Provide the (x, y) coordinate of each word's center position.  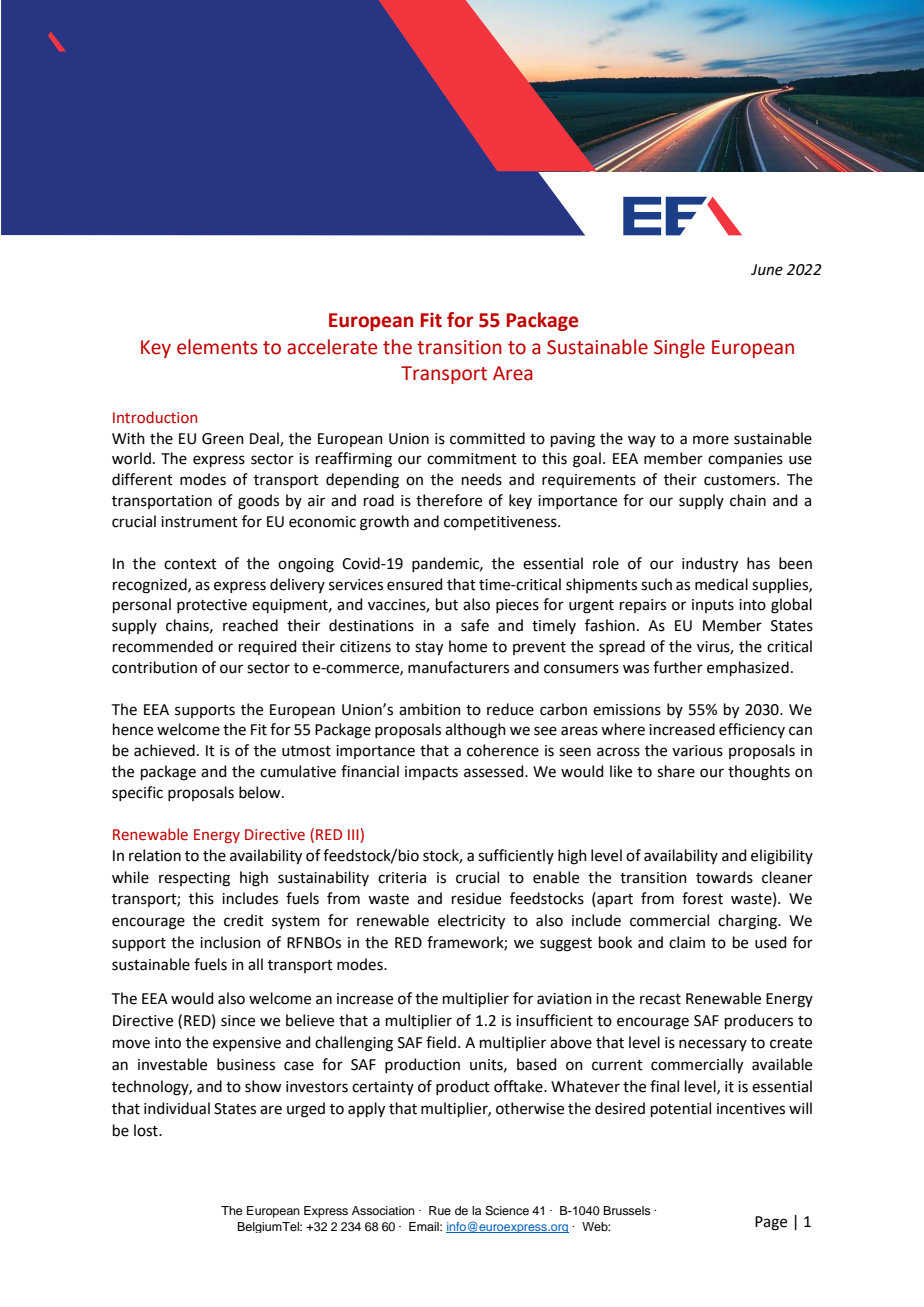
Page (771, 1223)
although (475, 731)
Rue (440, 1210)
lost (147, 1130)
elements (217, 347)
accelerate (332, 347)
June (767, 270)
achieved (164, 750)
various (697, 751)
